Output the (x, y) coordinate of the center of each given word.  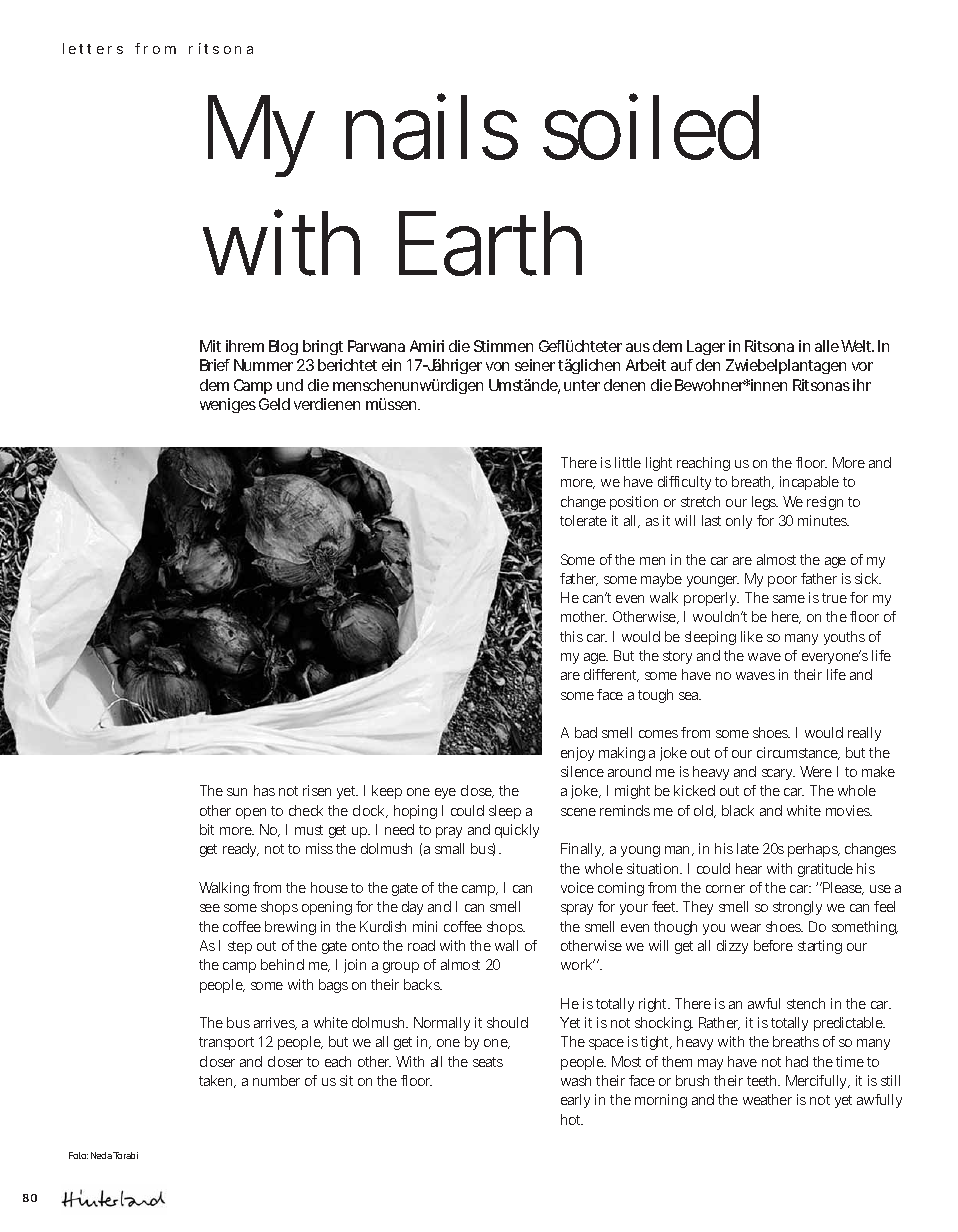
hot (572, 1119)
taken (217, 1081)
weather (767, 1099)
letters (93, 48)
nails (432, 126)
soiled (651, 126)
